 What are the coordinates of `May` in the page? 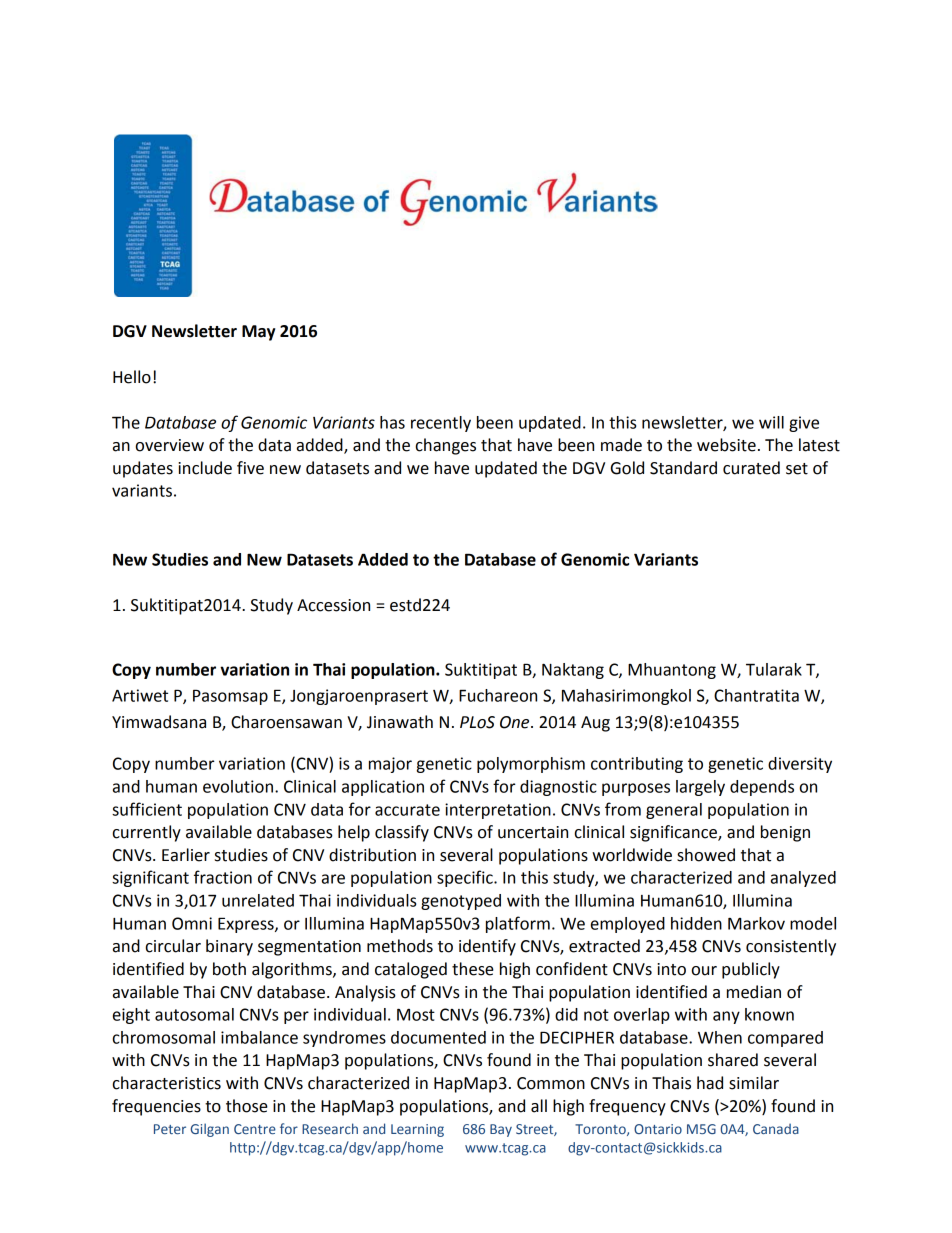 It's located at (258, 333).
